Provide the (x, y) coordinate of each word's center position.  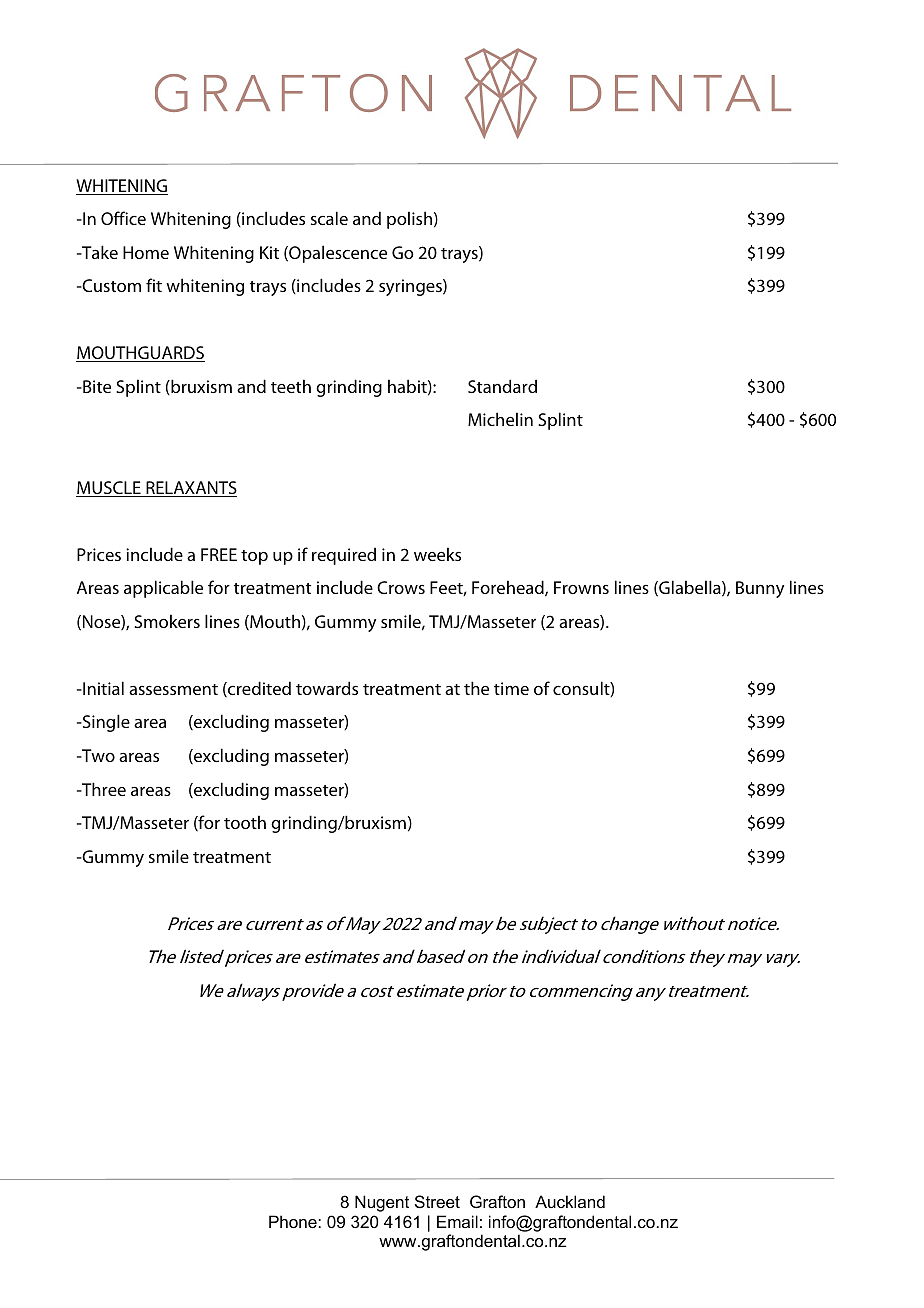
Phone (294, 1221)
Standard (502, 386)
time (511, 688)
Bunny (760, 589)
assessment (173, 689)
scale (329, 218)
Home (146, 252)
